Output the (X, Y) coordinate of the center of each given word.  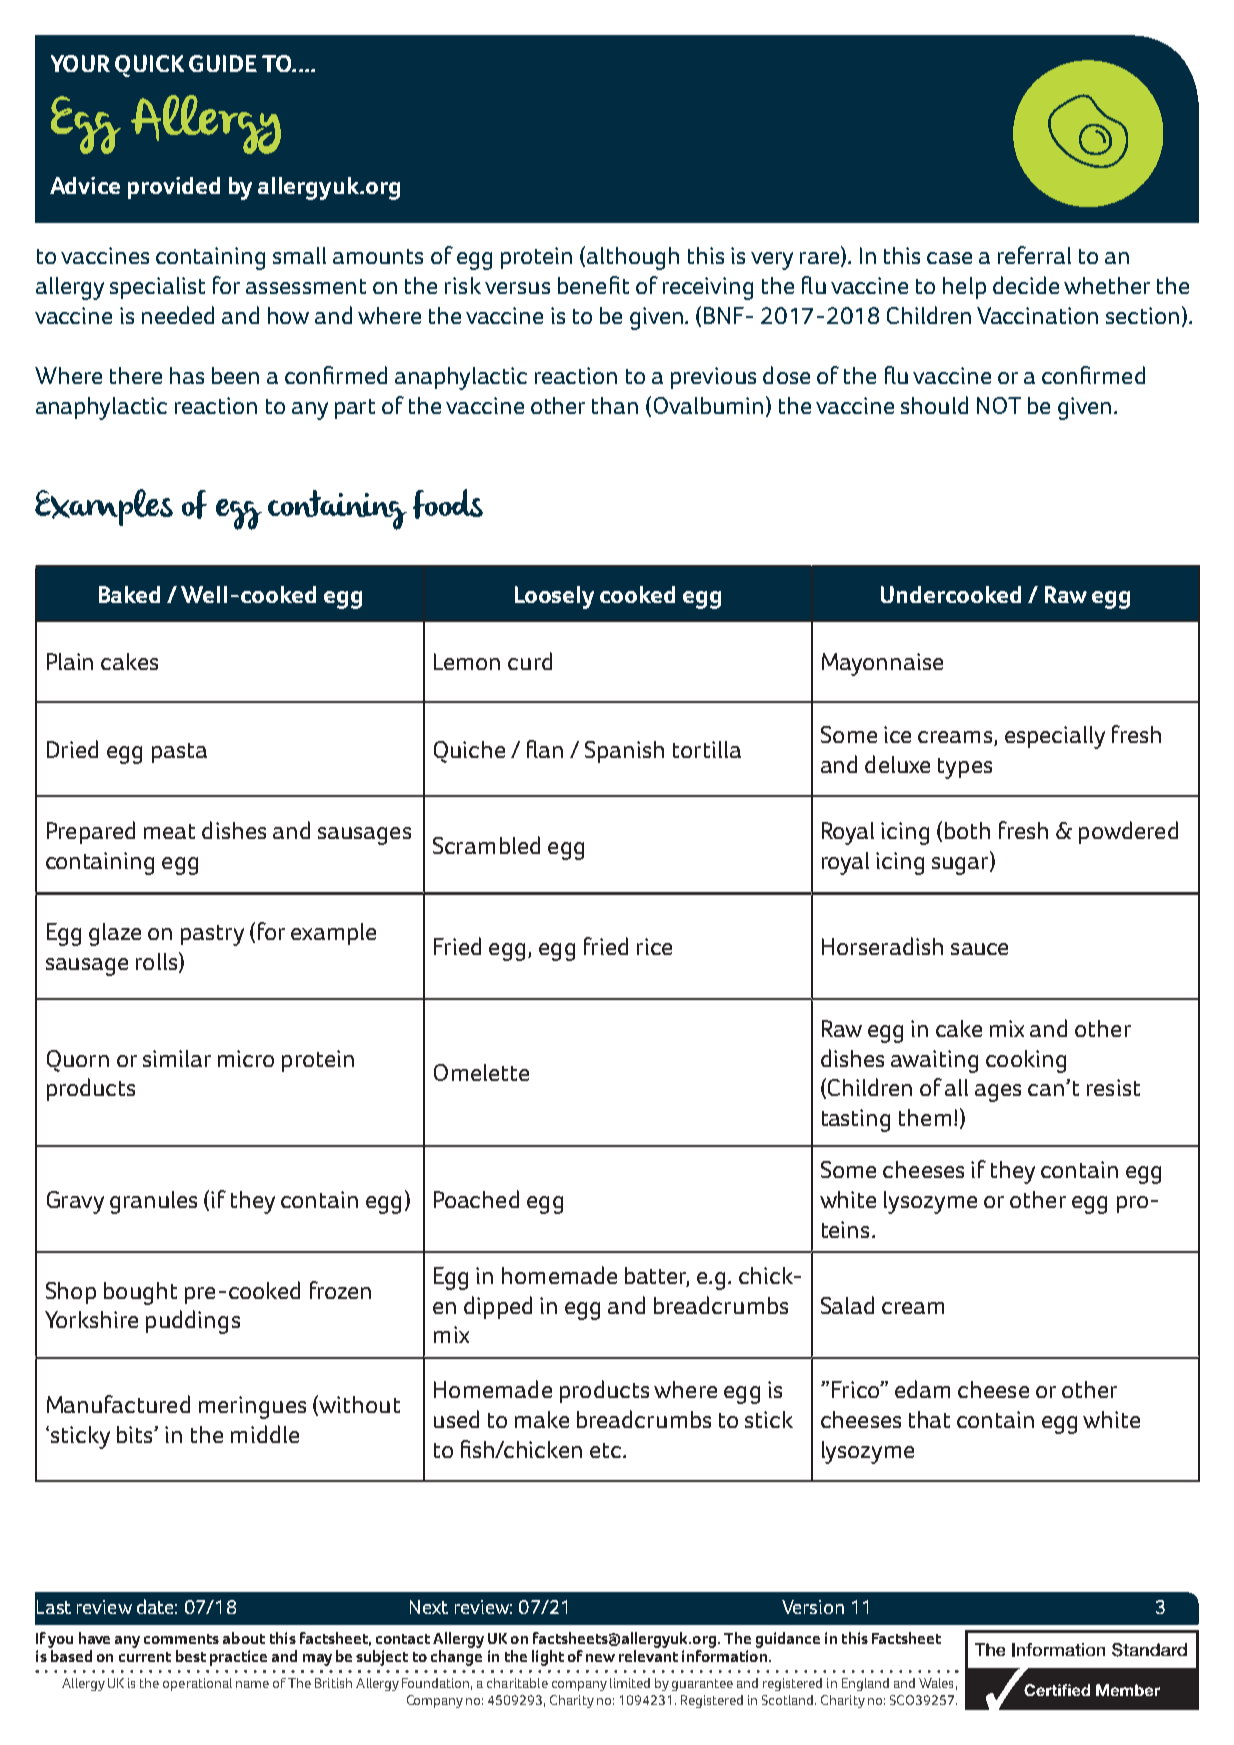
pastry (212, 935)
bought (140, 1293)
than (615, 405)
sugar (961, 866)
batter (657, 1276)
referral (1034, 255)
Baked (129, 594)
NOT (999, 405)
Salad (847, 1305)
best (191, 1656)
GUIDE (223, 63)
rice (654, 946)
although (633, 258)
